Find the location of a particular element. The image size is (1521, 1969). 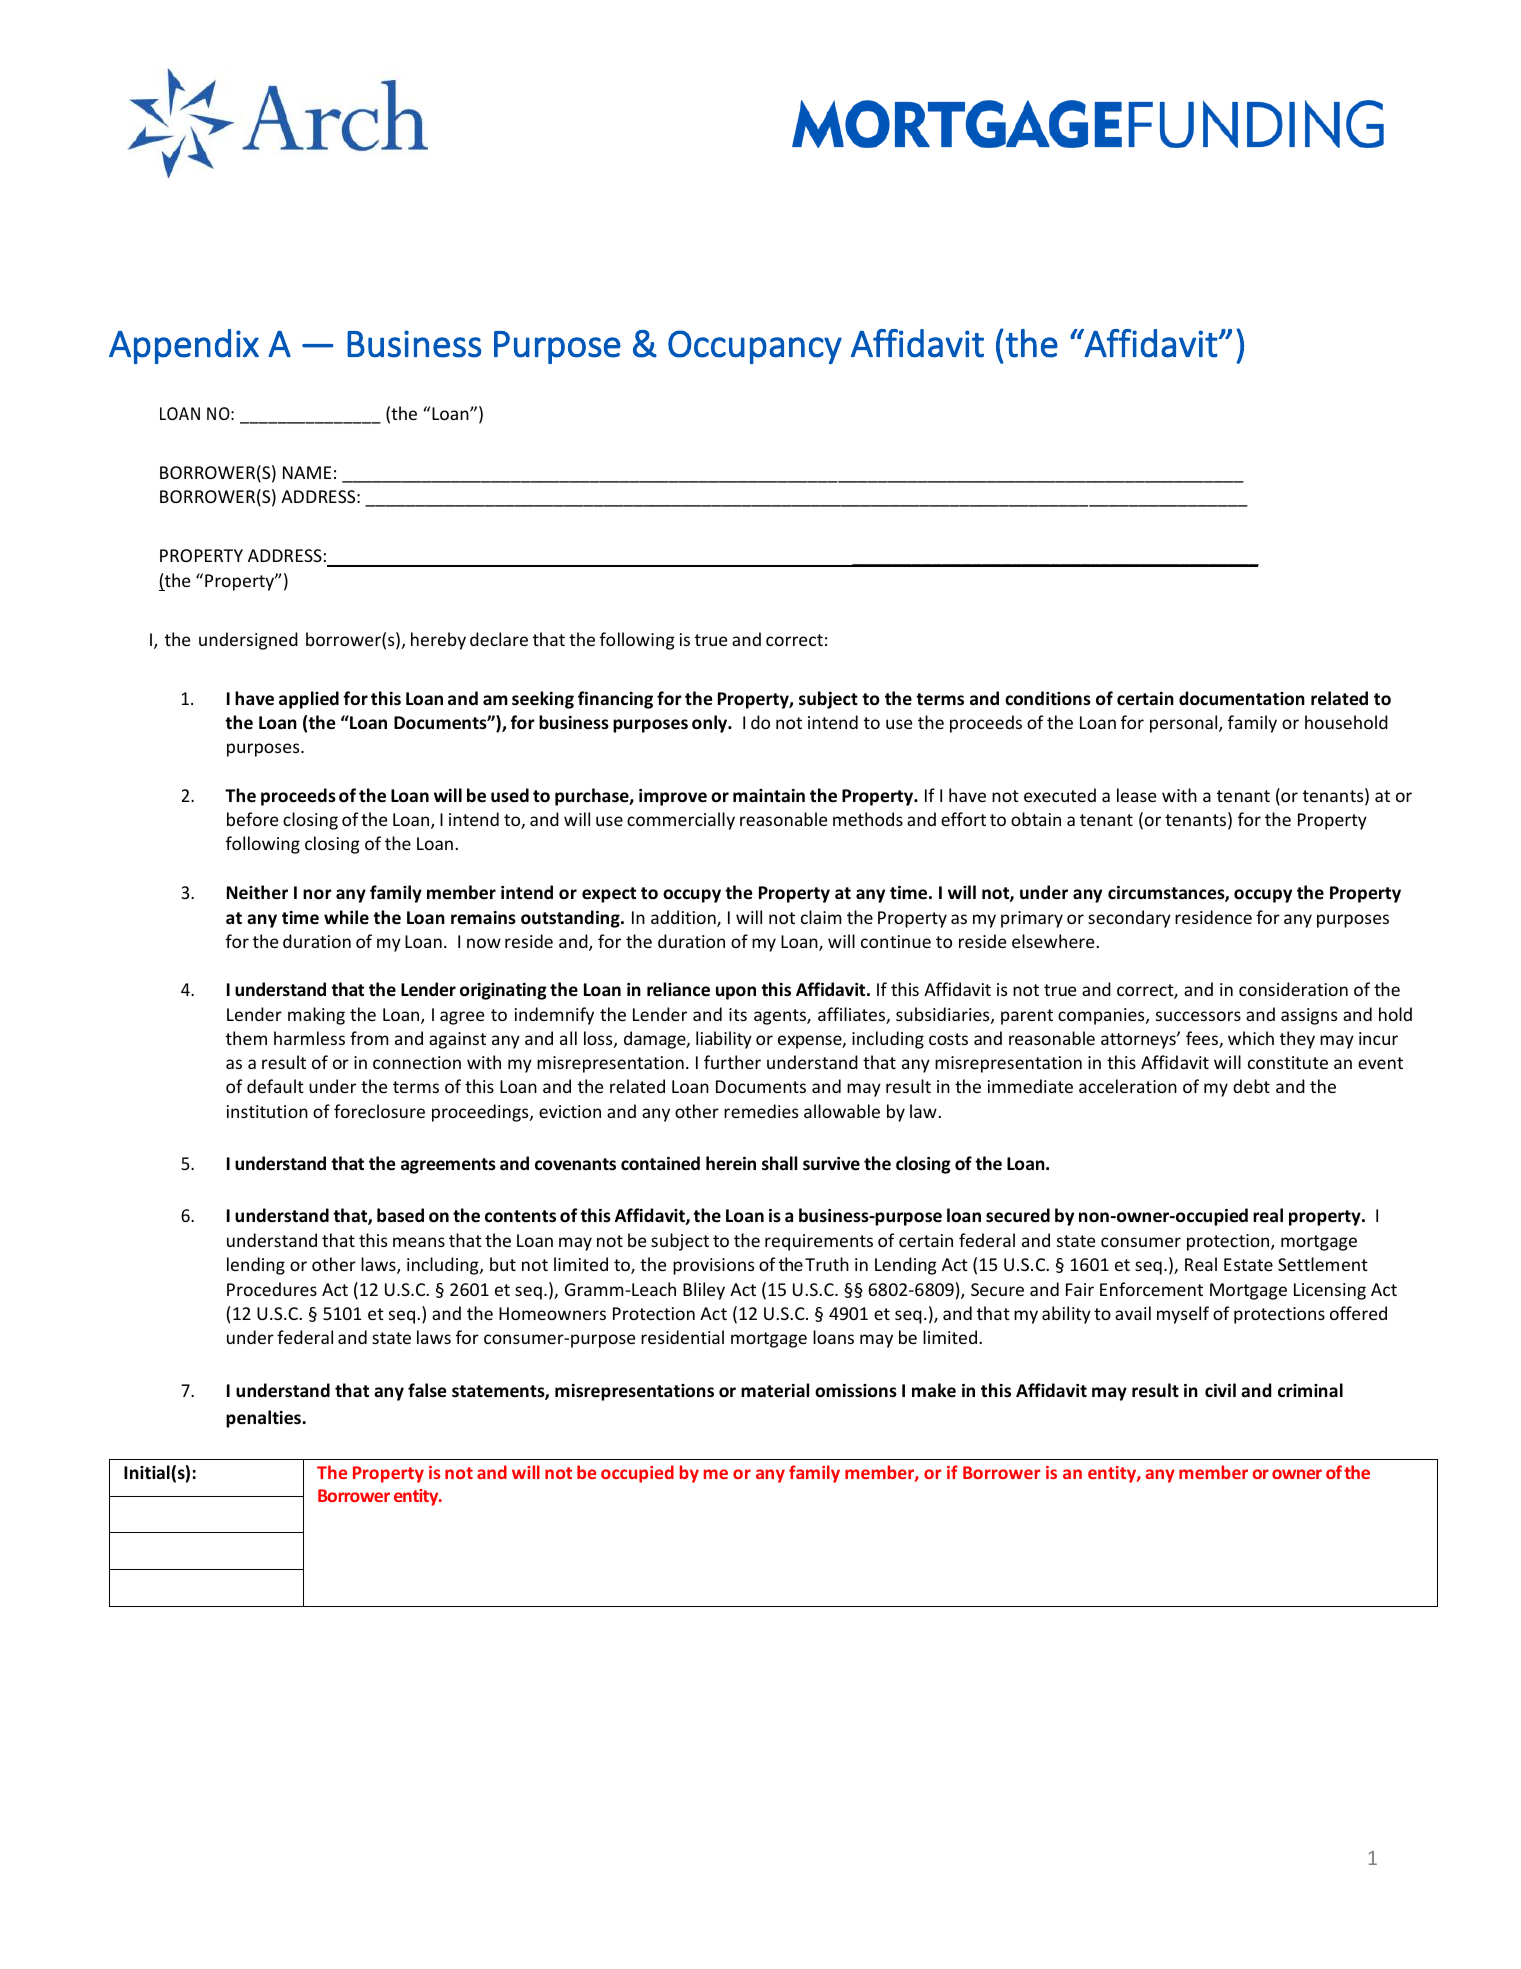

nor is located at coordinates (317, 894).
